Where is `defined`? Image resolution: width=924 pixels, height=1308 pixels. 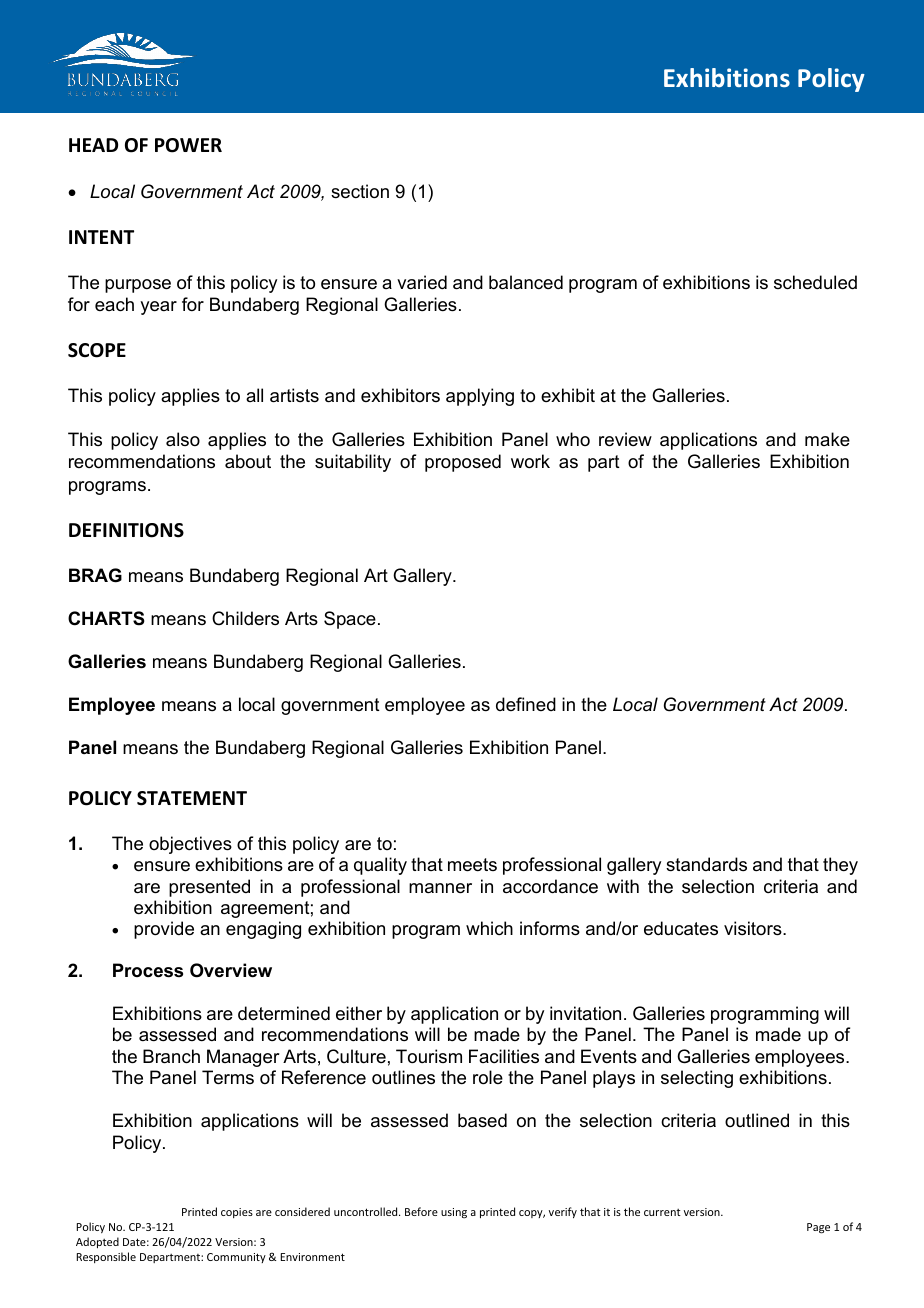
defined is located at coordinates (526, 704).
